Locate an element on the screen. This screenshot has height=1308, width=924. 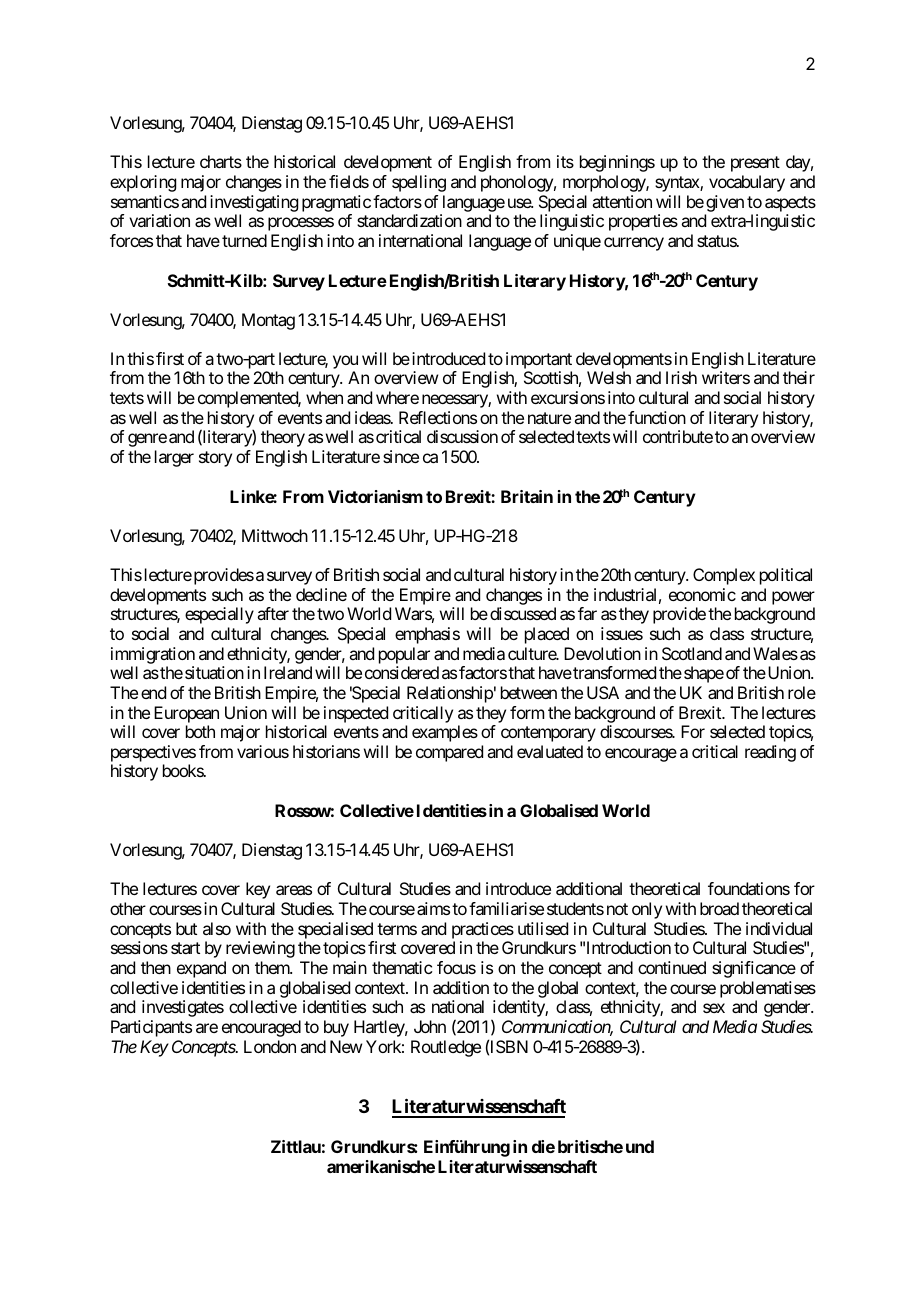
broad is located at coordinates (719, 908).
